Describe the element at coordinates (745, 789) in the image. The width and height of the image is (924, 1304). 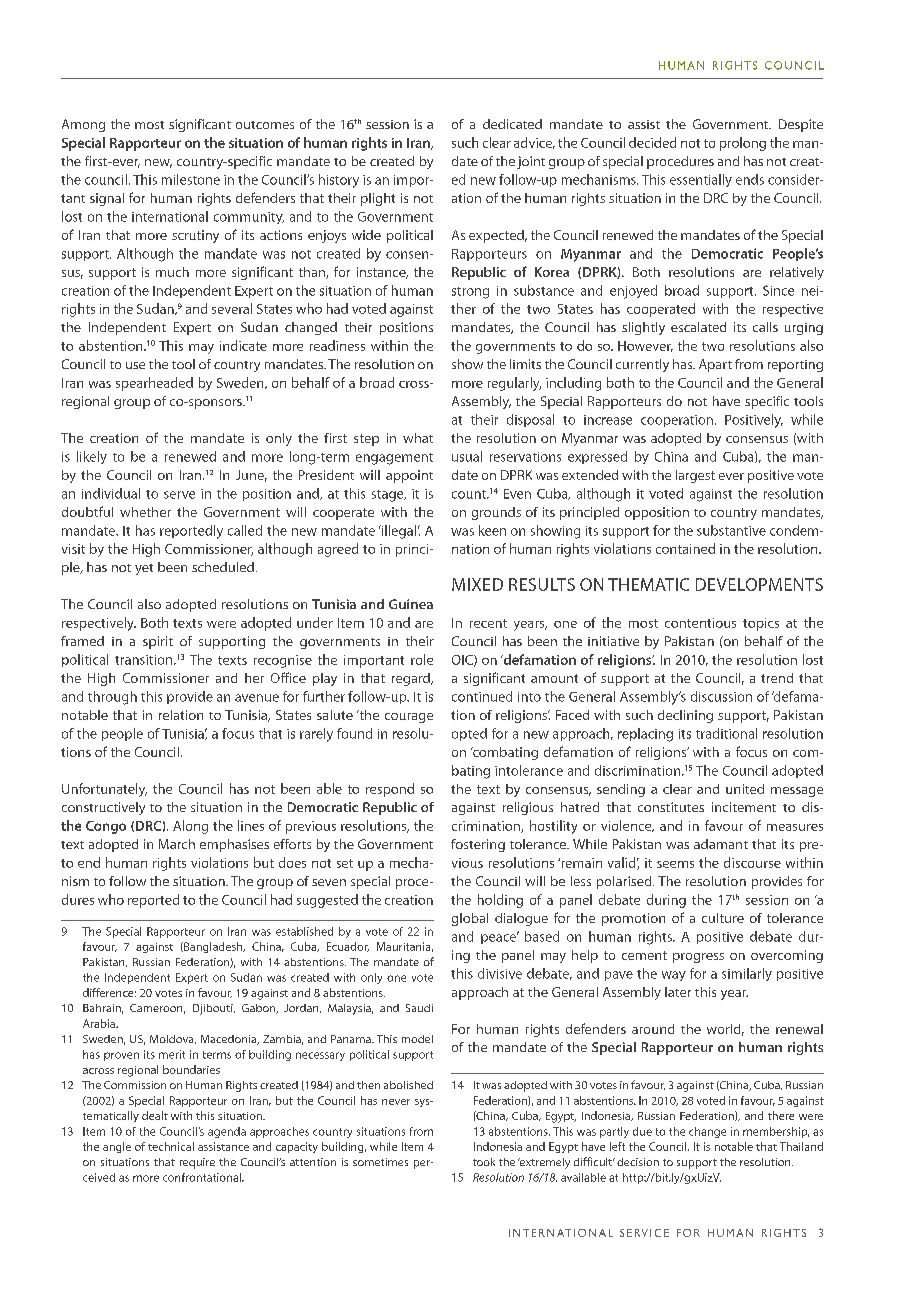
I see `united` at that location.
